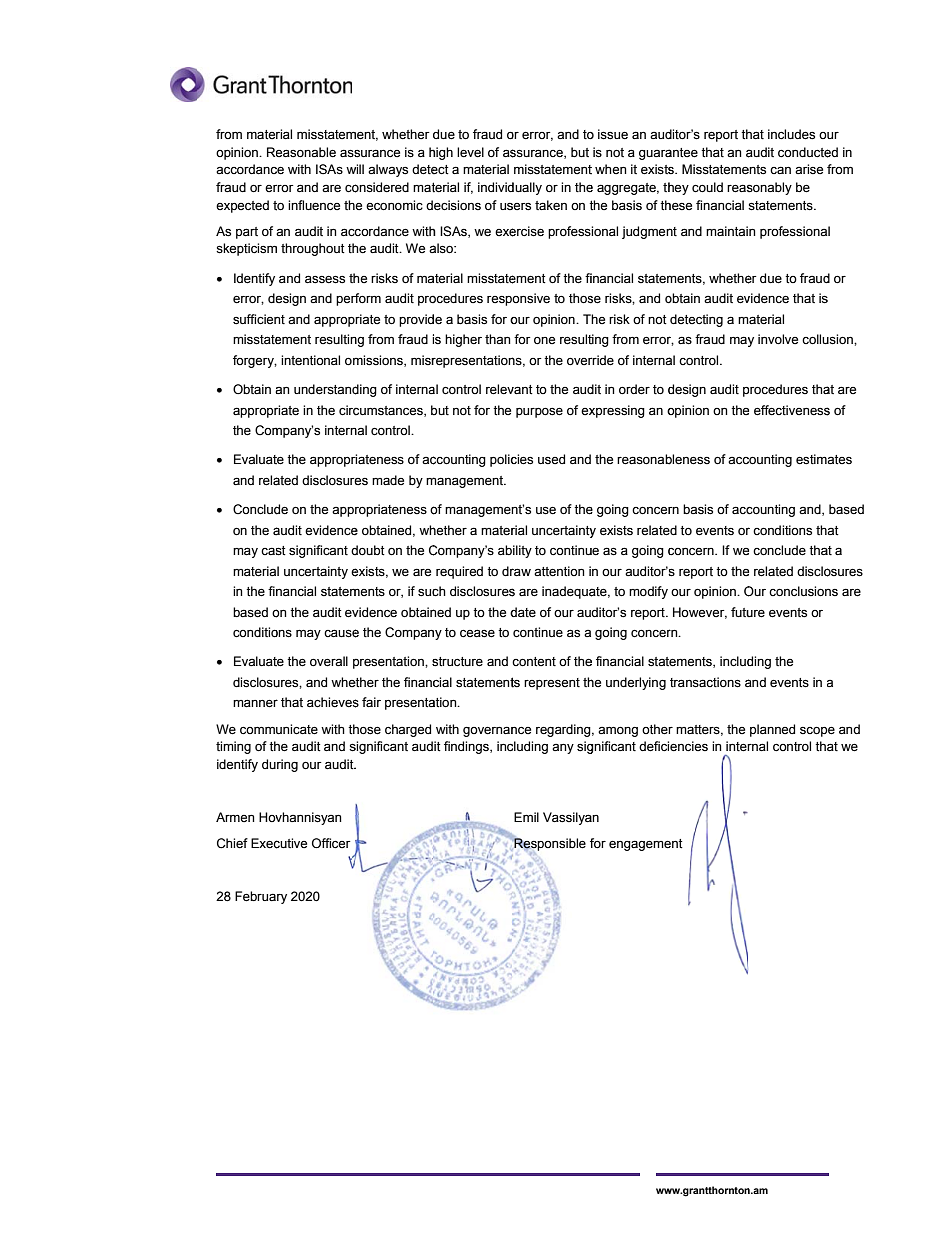 This image has height=1233, width=952. What do you see at coordinates (551, 459) in the image?
I see `used` at bounding box center [551, 459].
